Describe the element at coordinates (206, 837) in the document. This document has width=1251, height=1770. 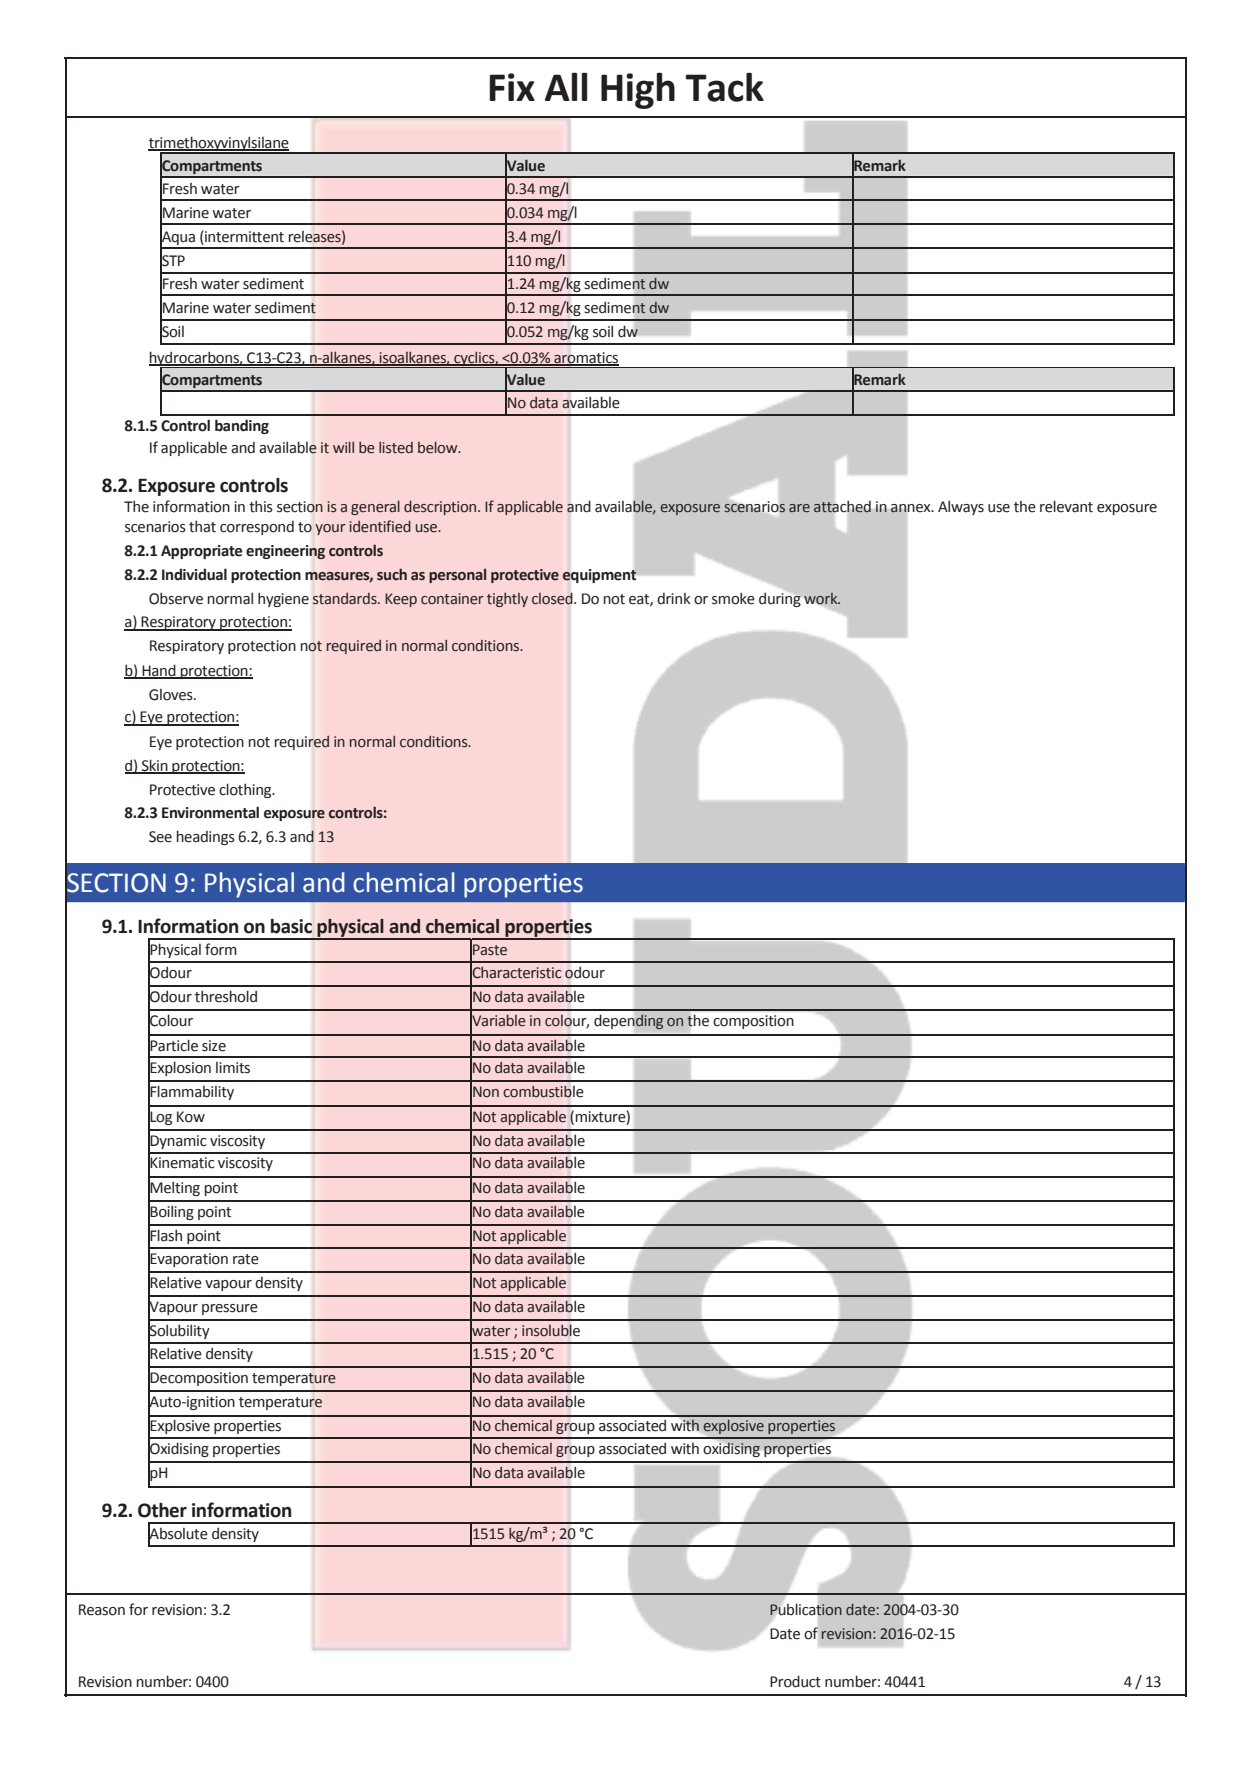
I see `headings` at that location.
